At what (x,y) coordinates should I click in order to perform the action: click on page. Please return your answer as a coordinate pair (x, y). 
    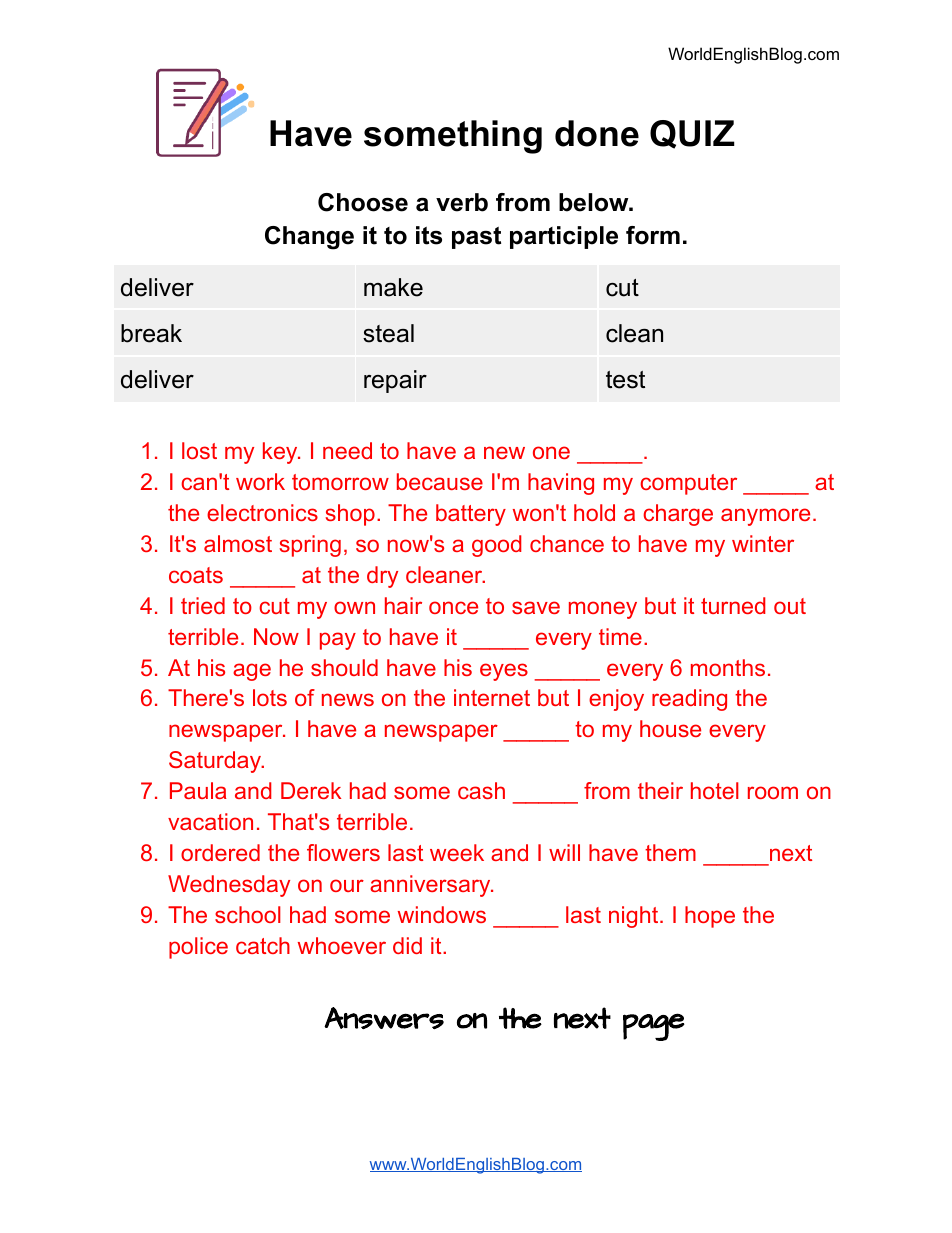
    Looking at the image, I should click on (654, 1027).
